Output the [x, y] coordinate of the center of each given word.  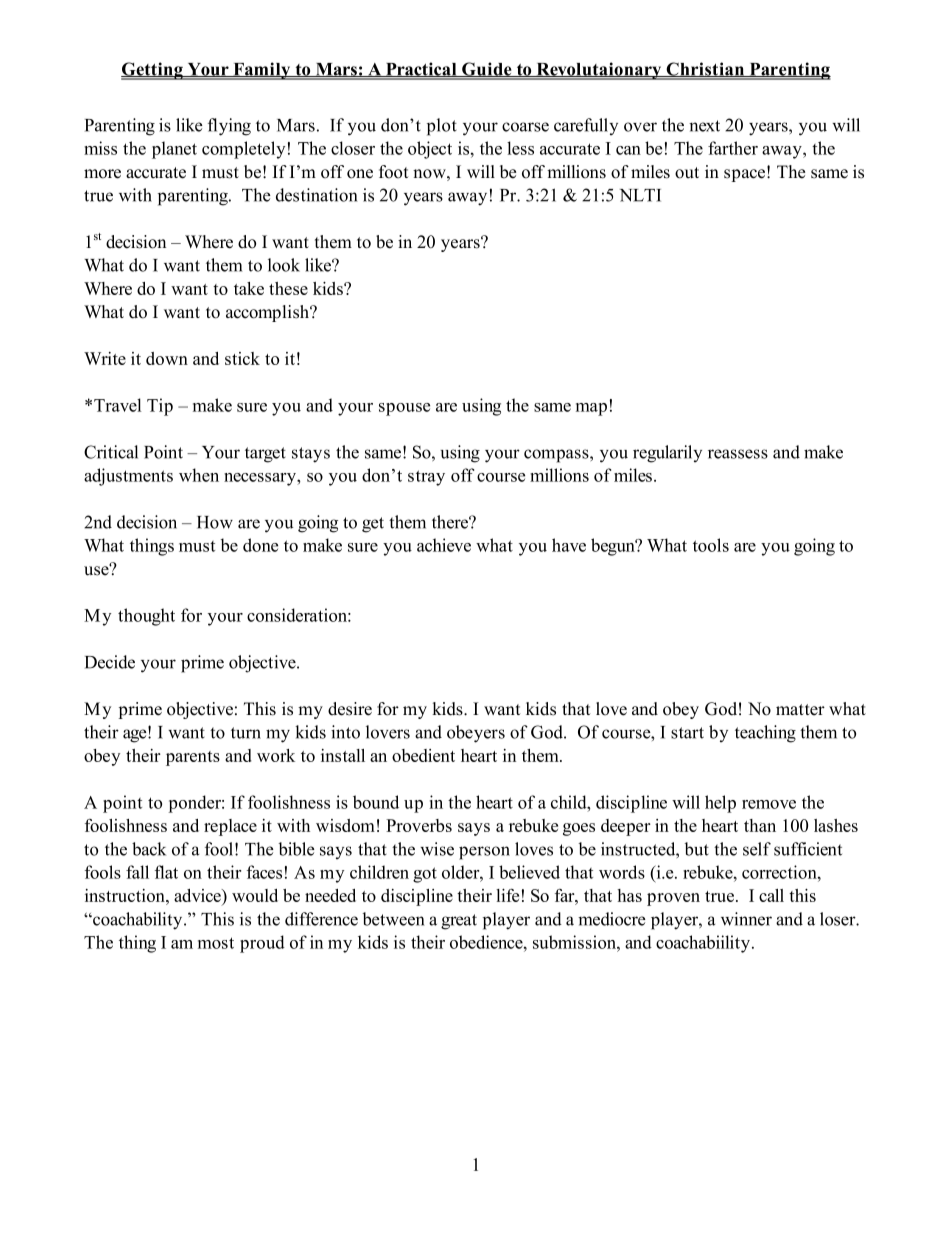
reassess [738, 454]
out [687, 173]
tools [711, 545]
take [249, 288]
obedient [423, 755]
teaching [765, 734]
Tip [160, 407]
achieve [444, 545]
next [704, 126]
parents [193, 758]
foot [394, 172]
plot [442, 127]
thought [146, 617]
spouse [404, 409]
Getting [153, 71]
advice [198, 897]
